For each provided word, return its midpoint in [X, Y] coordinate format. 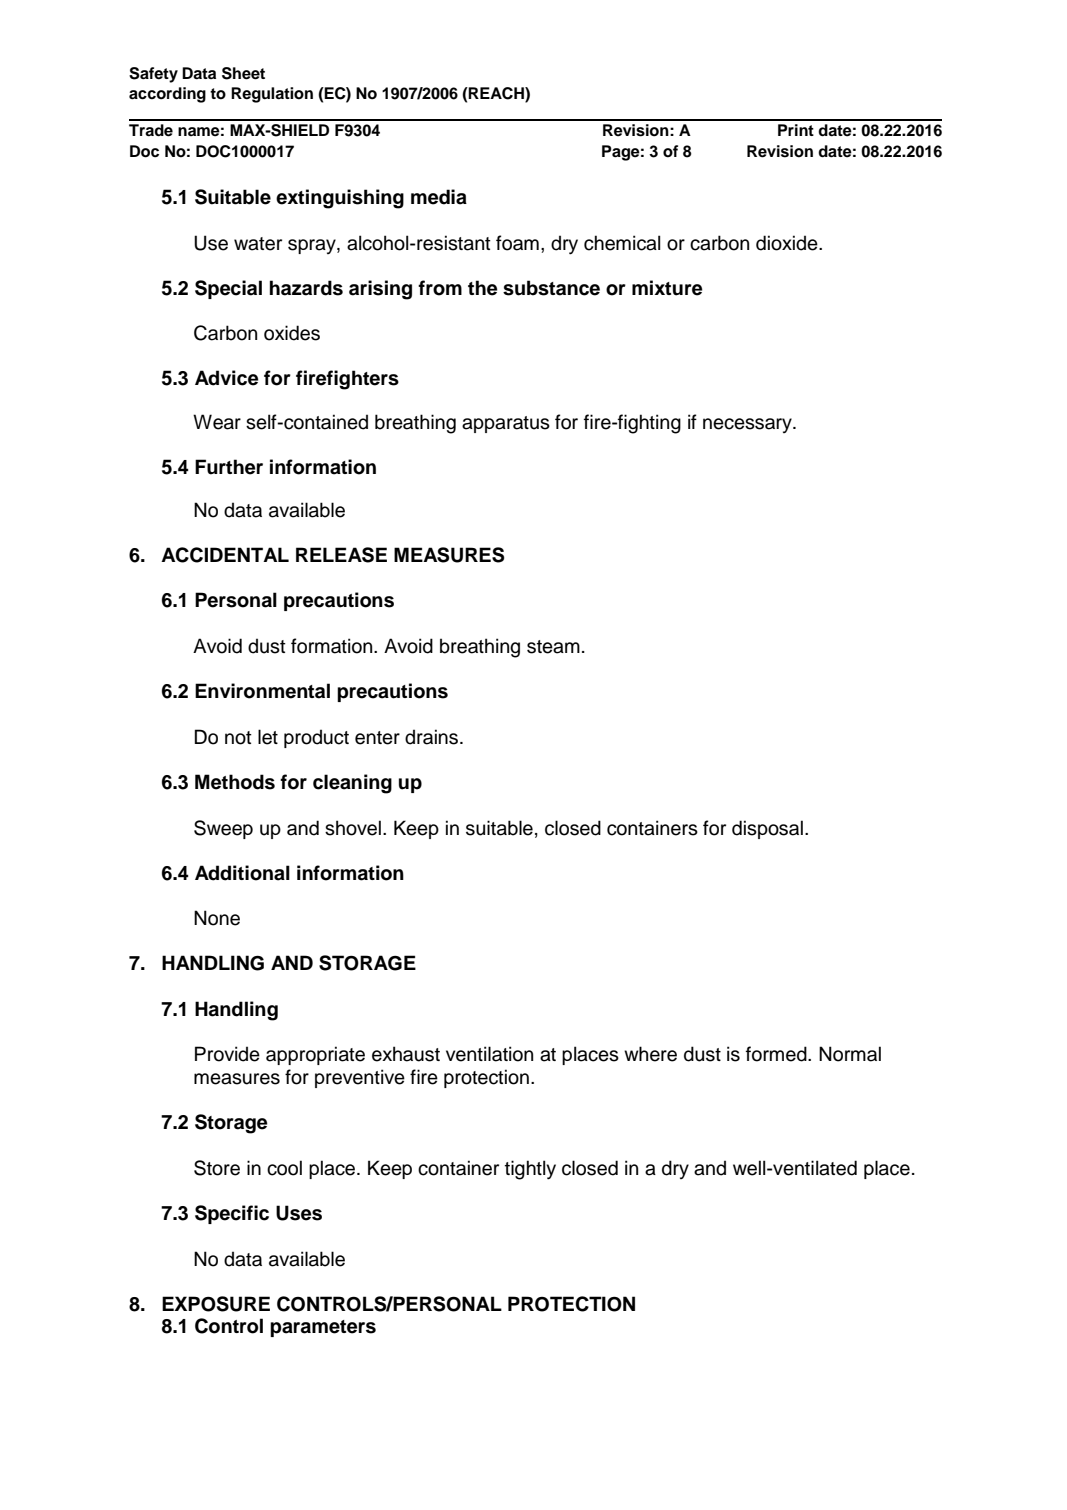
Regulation [272, 95]
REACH [496, 94]
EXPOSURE [216, 1304]
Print [796, 130]
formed [777, 1054]
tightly [530, 1170]
